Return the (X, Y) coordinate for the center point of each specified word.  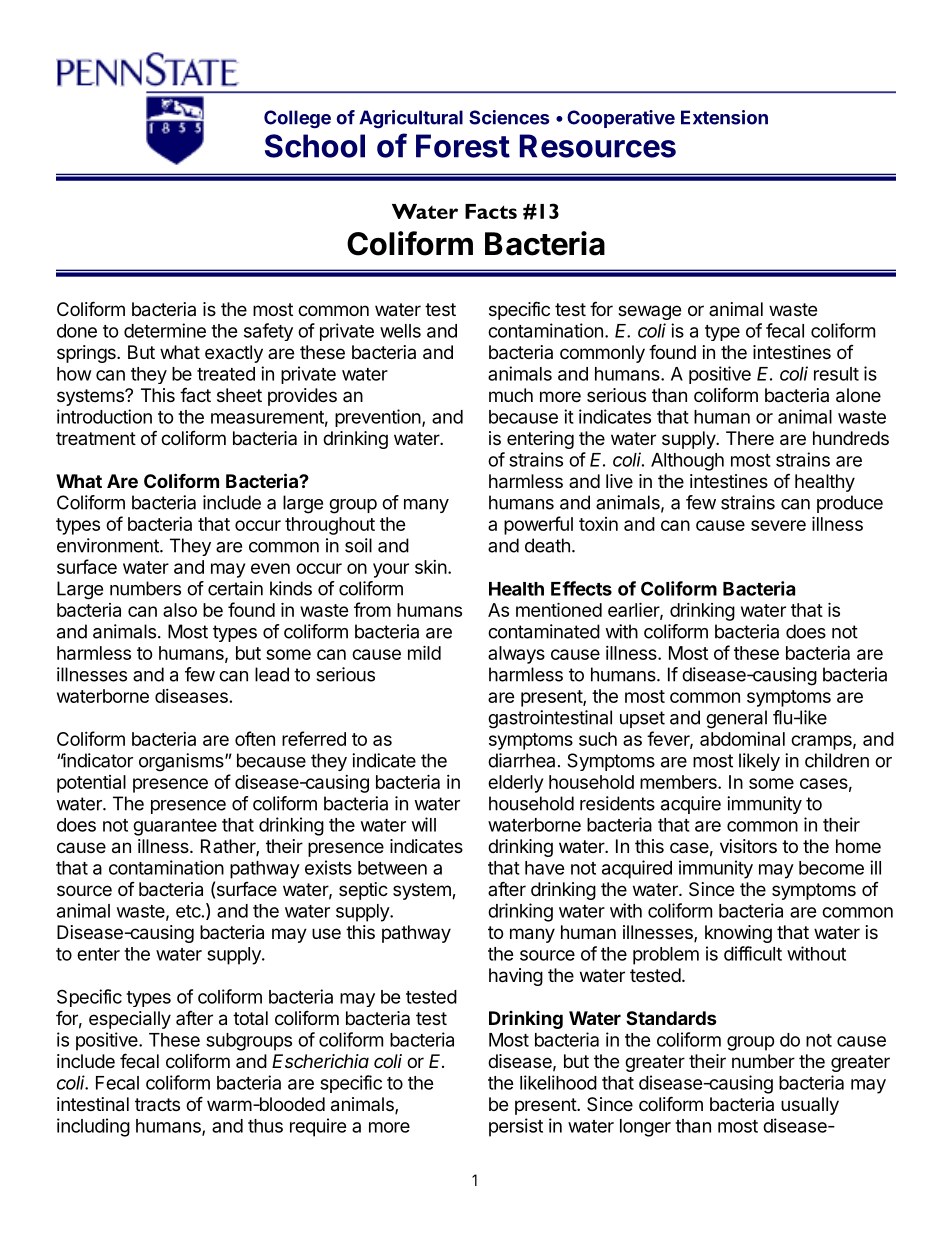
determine (165, 330)
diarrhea (521, 760)
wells (400, 331)
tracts (157, 1105)
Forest (463, 146)
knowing (738, 934)
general (736, 719)
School (315, 146)
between (392, 868)
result (836, 374)
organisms (182, 762)
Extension (724, 117)
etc (188, 911)
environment (109, 545)
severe (778, 525)
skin (431, 567)
